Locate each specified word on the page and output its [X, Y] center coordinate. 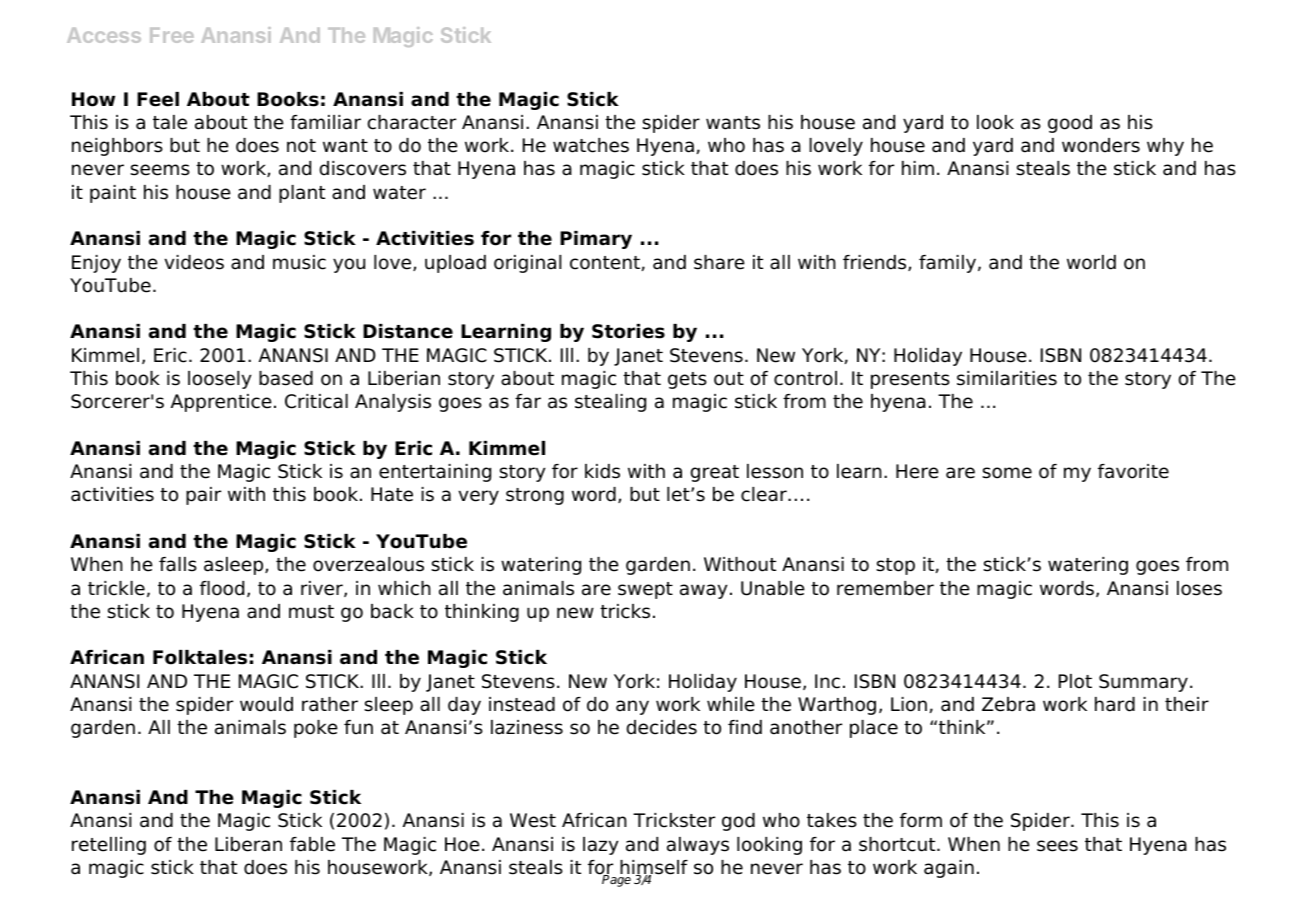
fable [312, 844]
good [1070, 124]
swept [645, 590]
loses [1199, 588]
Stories [628, 331]
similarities [1007, 378]
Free [172, 35]
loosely [220, 380]
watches [591, 145]
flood [222, 588]
